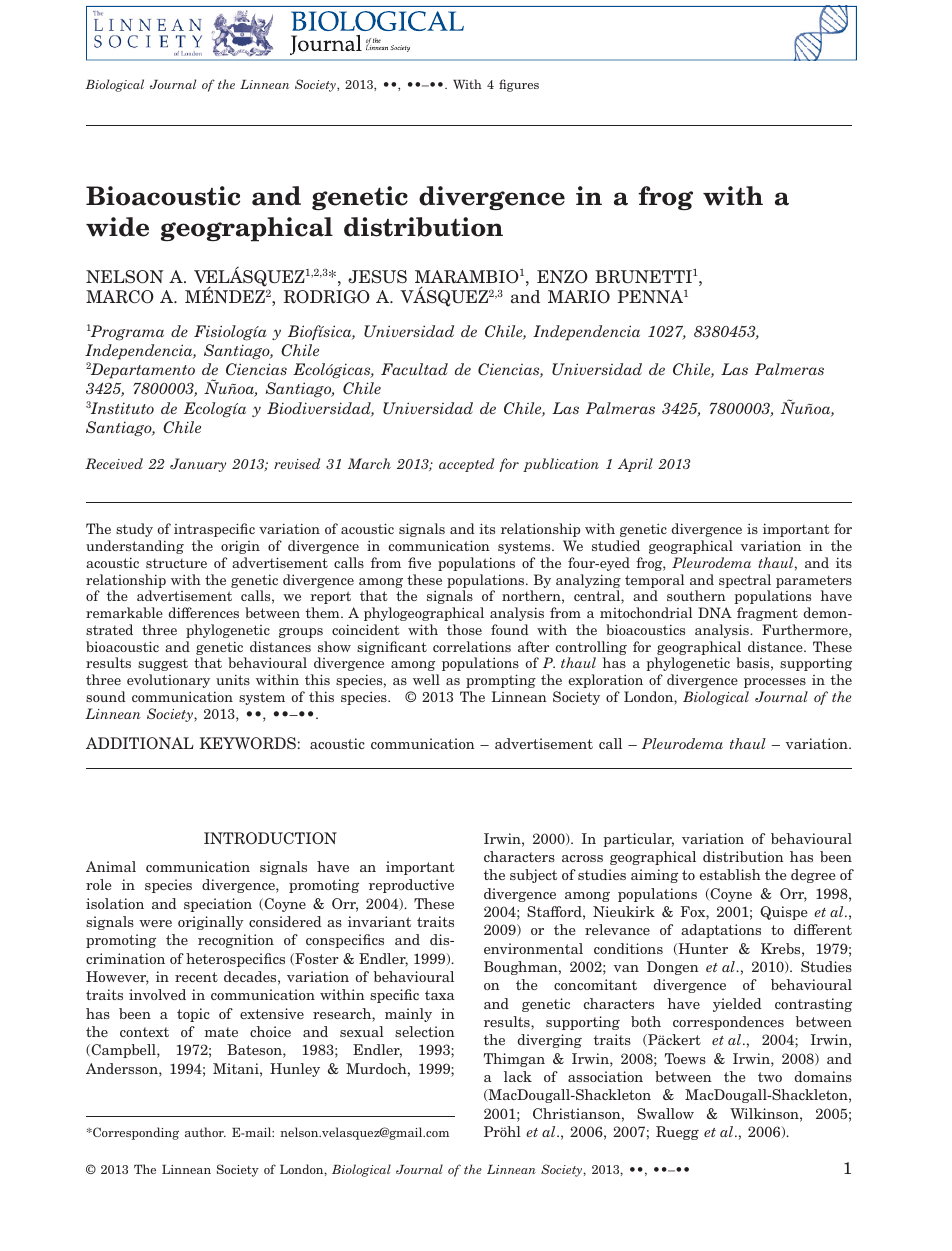 This image has height=1251, width=952. What do you see at coordinates (519, 85) in the image?
I see `figures` at bounding box center [519, 85].
